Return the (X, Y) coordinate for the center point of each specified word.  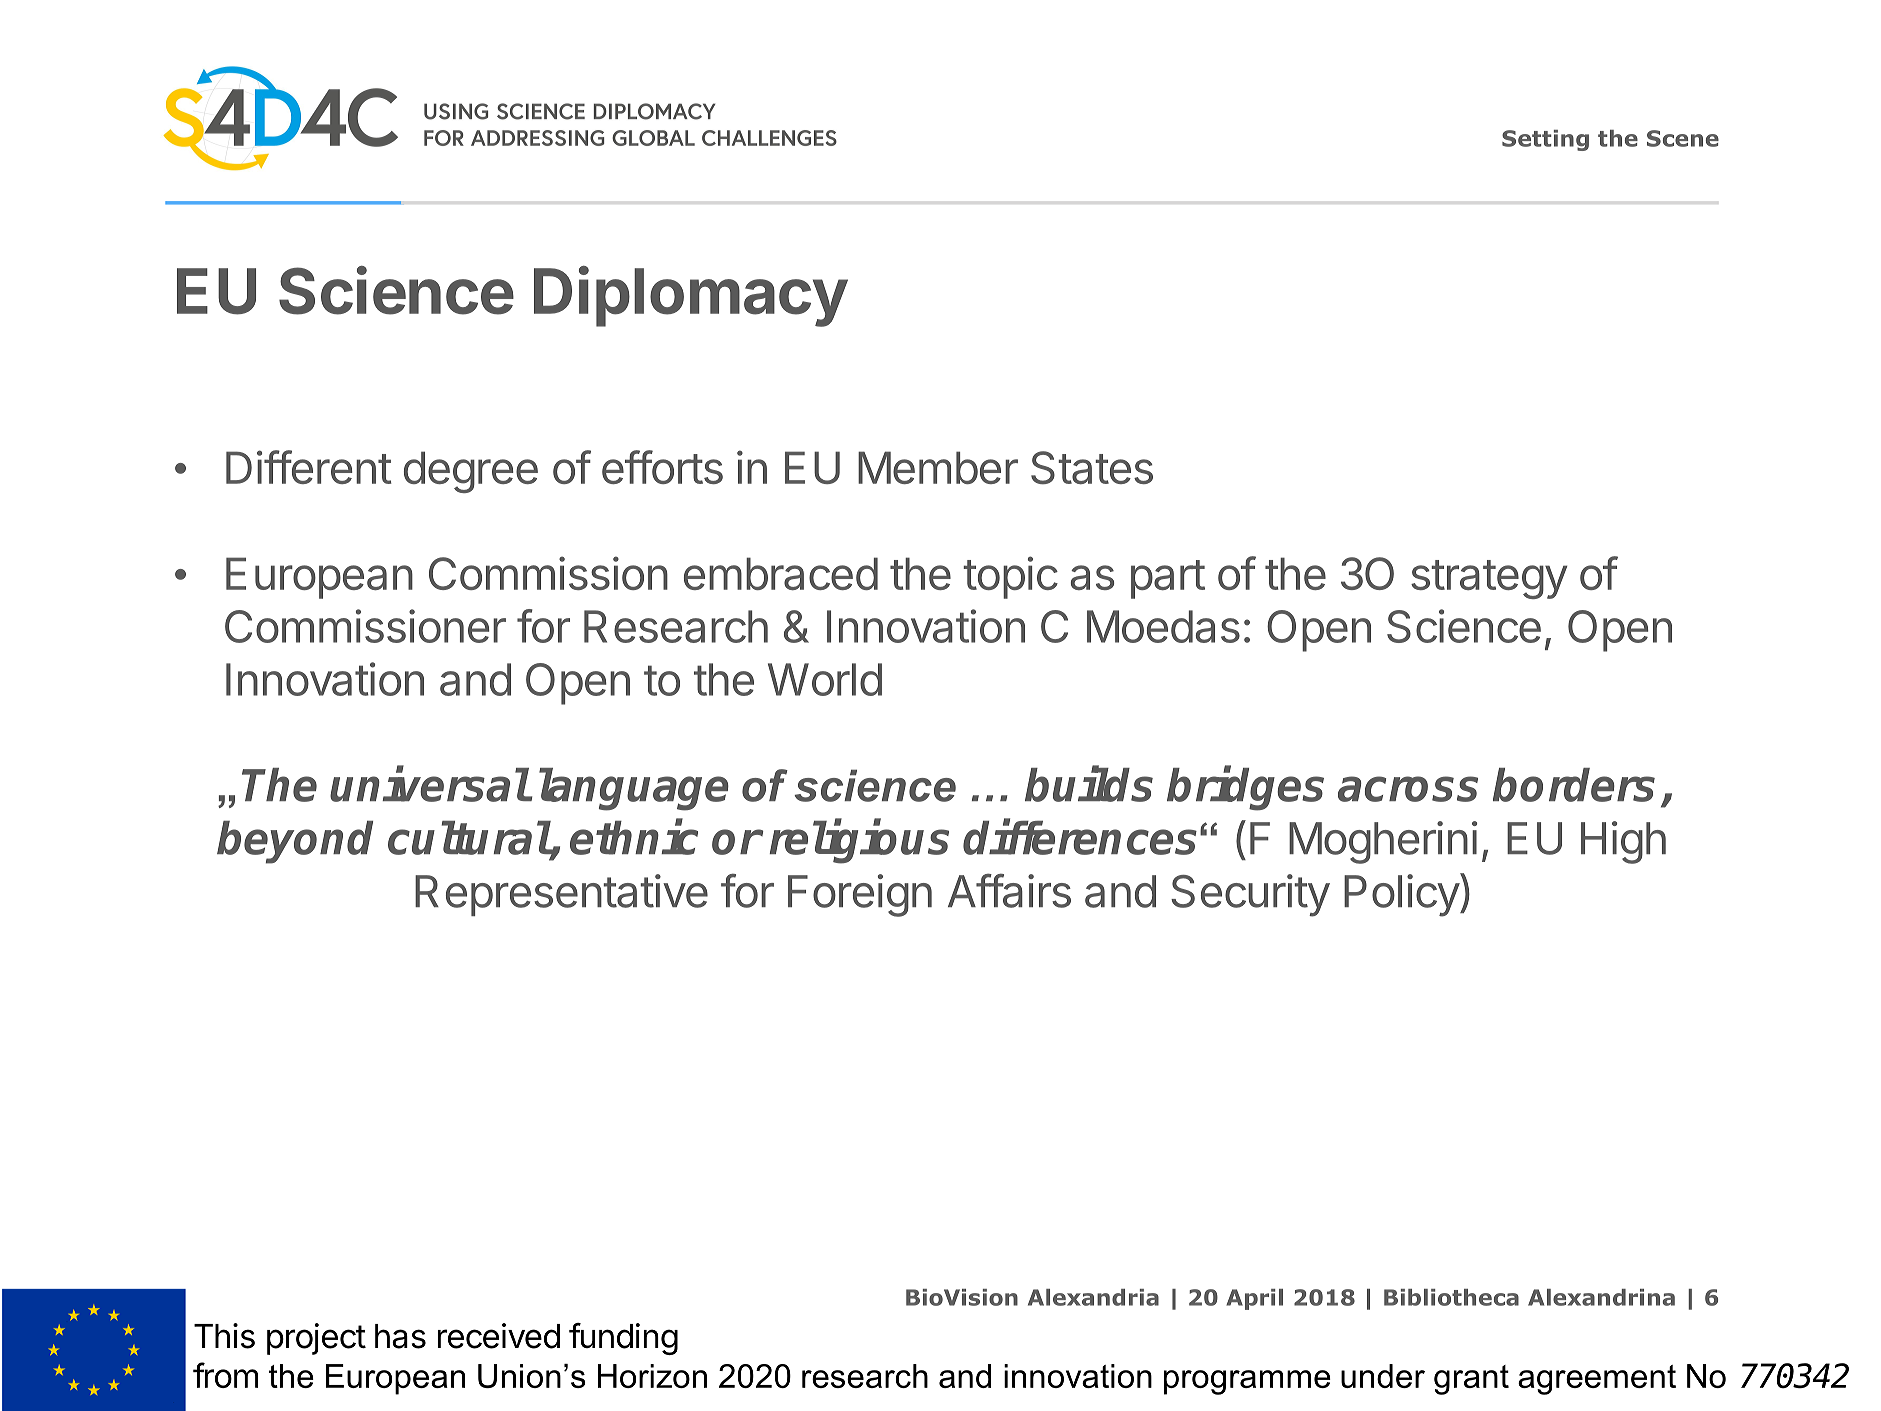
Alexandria (1093, 1297)
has (400, 1336)
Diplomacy (691, 296)
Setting (1545, 140)
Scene (1683, 138)
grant (1471, 1380)
